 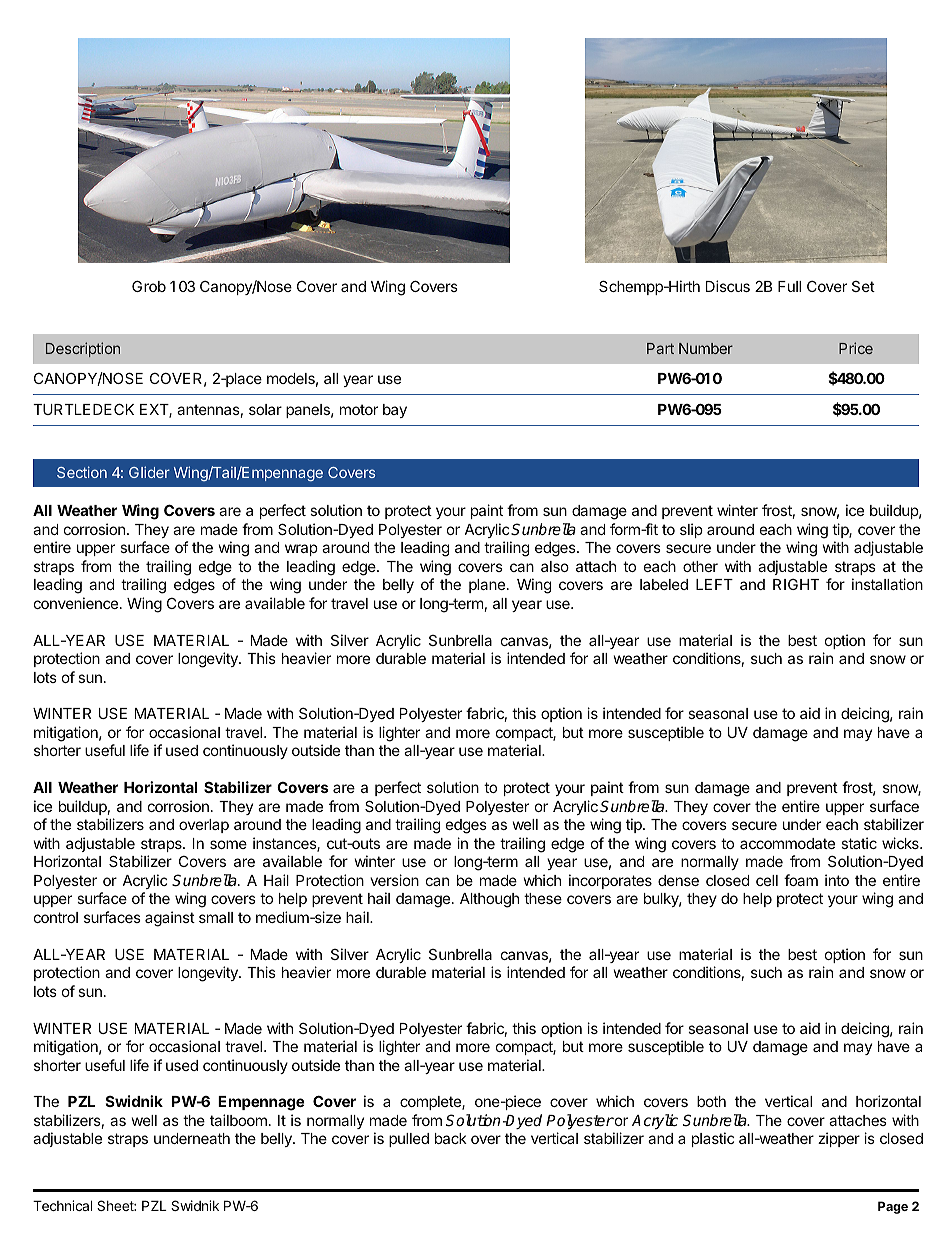 I want to click on some, so click(x=228, y=844).
